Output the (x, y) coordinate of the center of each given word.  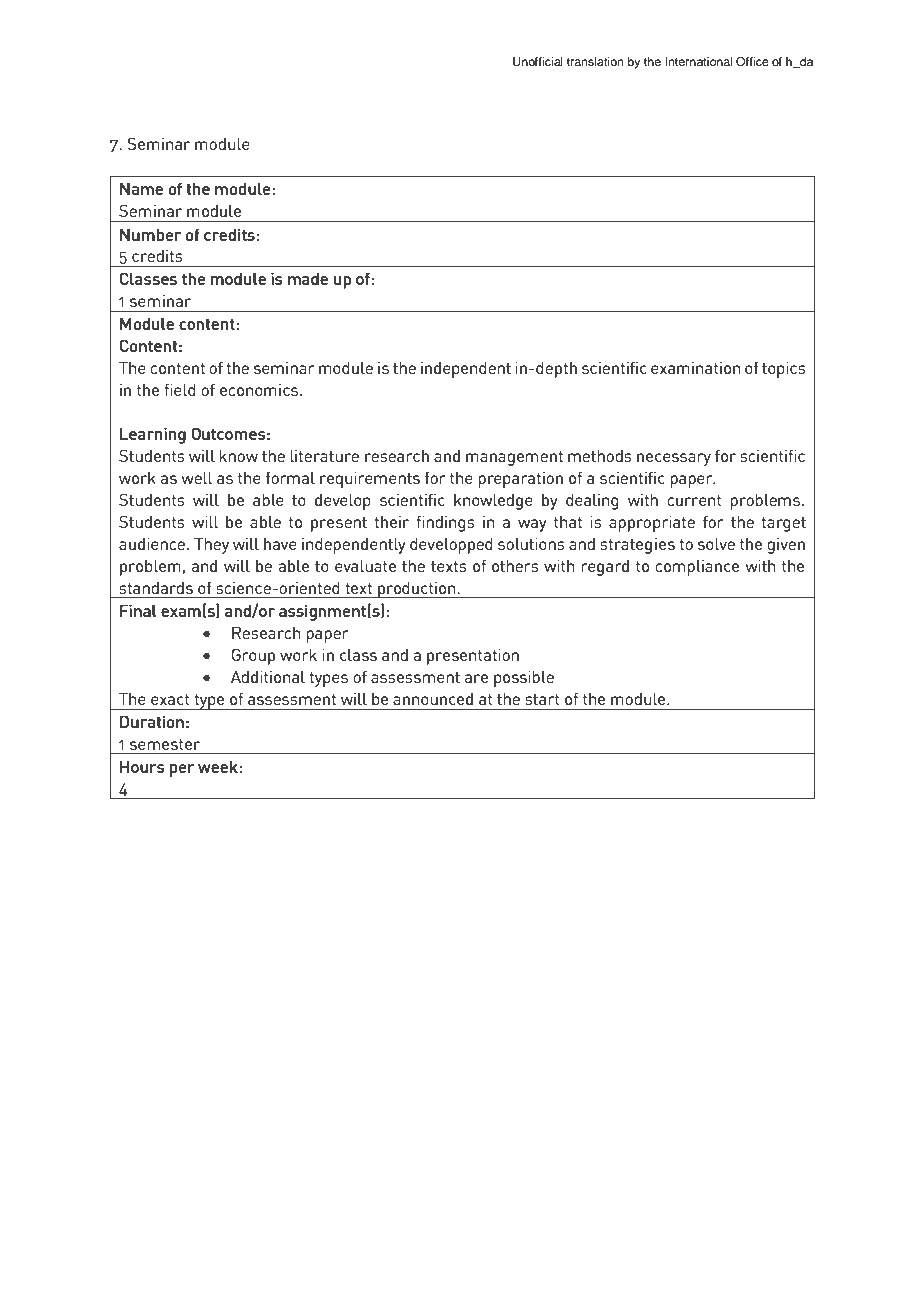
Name (141, 188)
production (417, 589)
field (180, 389)
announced (433, 698)
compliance (697, 567)
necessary (674, 459)
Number (150, 234)
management (514, 458)
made (308, 278)
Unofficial (538, 62)
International (698, 61)
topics (784, 369)
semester (165, 744)
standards (156, 587)
